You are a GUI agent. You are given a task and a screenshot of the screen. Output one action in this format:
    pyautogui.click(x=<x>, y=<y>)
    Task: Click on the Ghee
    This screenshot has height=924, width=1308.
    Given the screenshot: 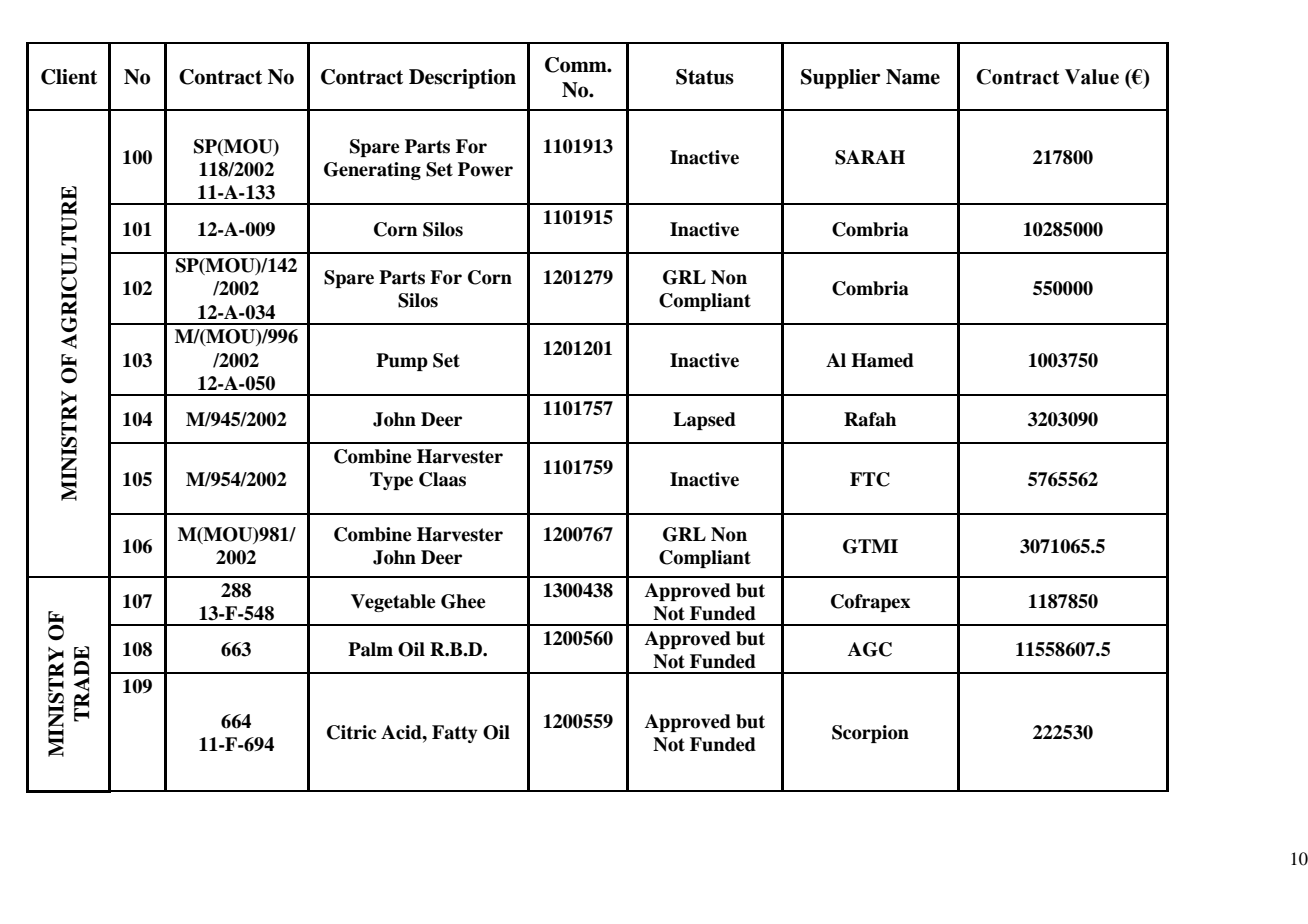 What is the action you would take?
    pyautogui.click(x=463, y=601)
